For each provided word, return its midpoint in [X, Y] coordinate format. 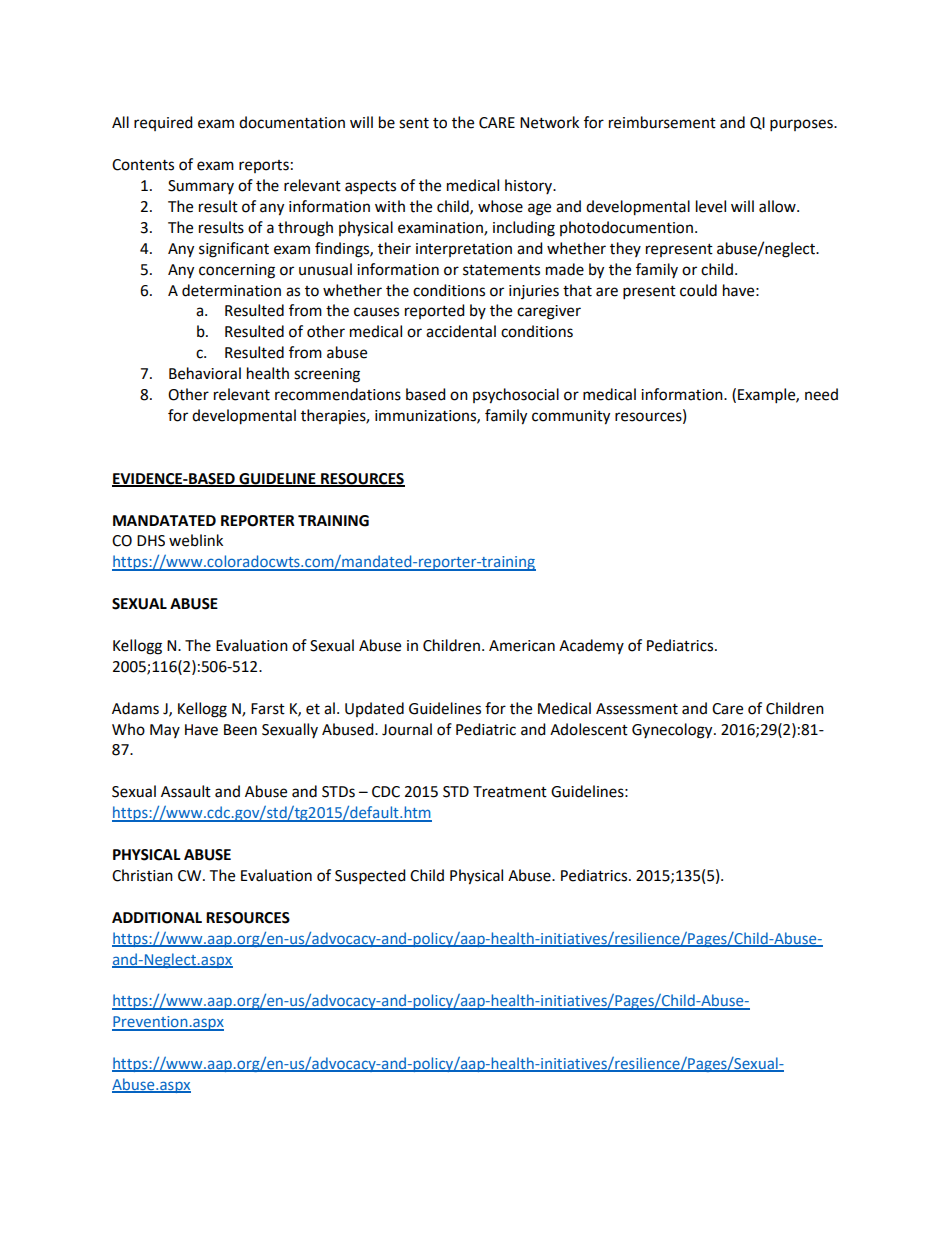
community [571, 417]
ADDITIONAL [157, 918]
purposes [802, 125]
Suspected [370, 877]
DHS [151, 541]
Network [549, 122]
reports [264, 166]
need [821, 394]
